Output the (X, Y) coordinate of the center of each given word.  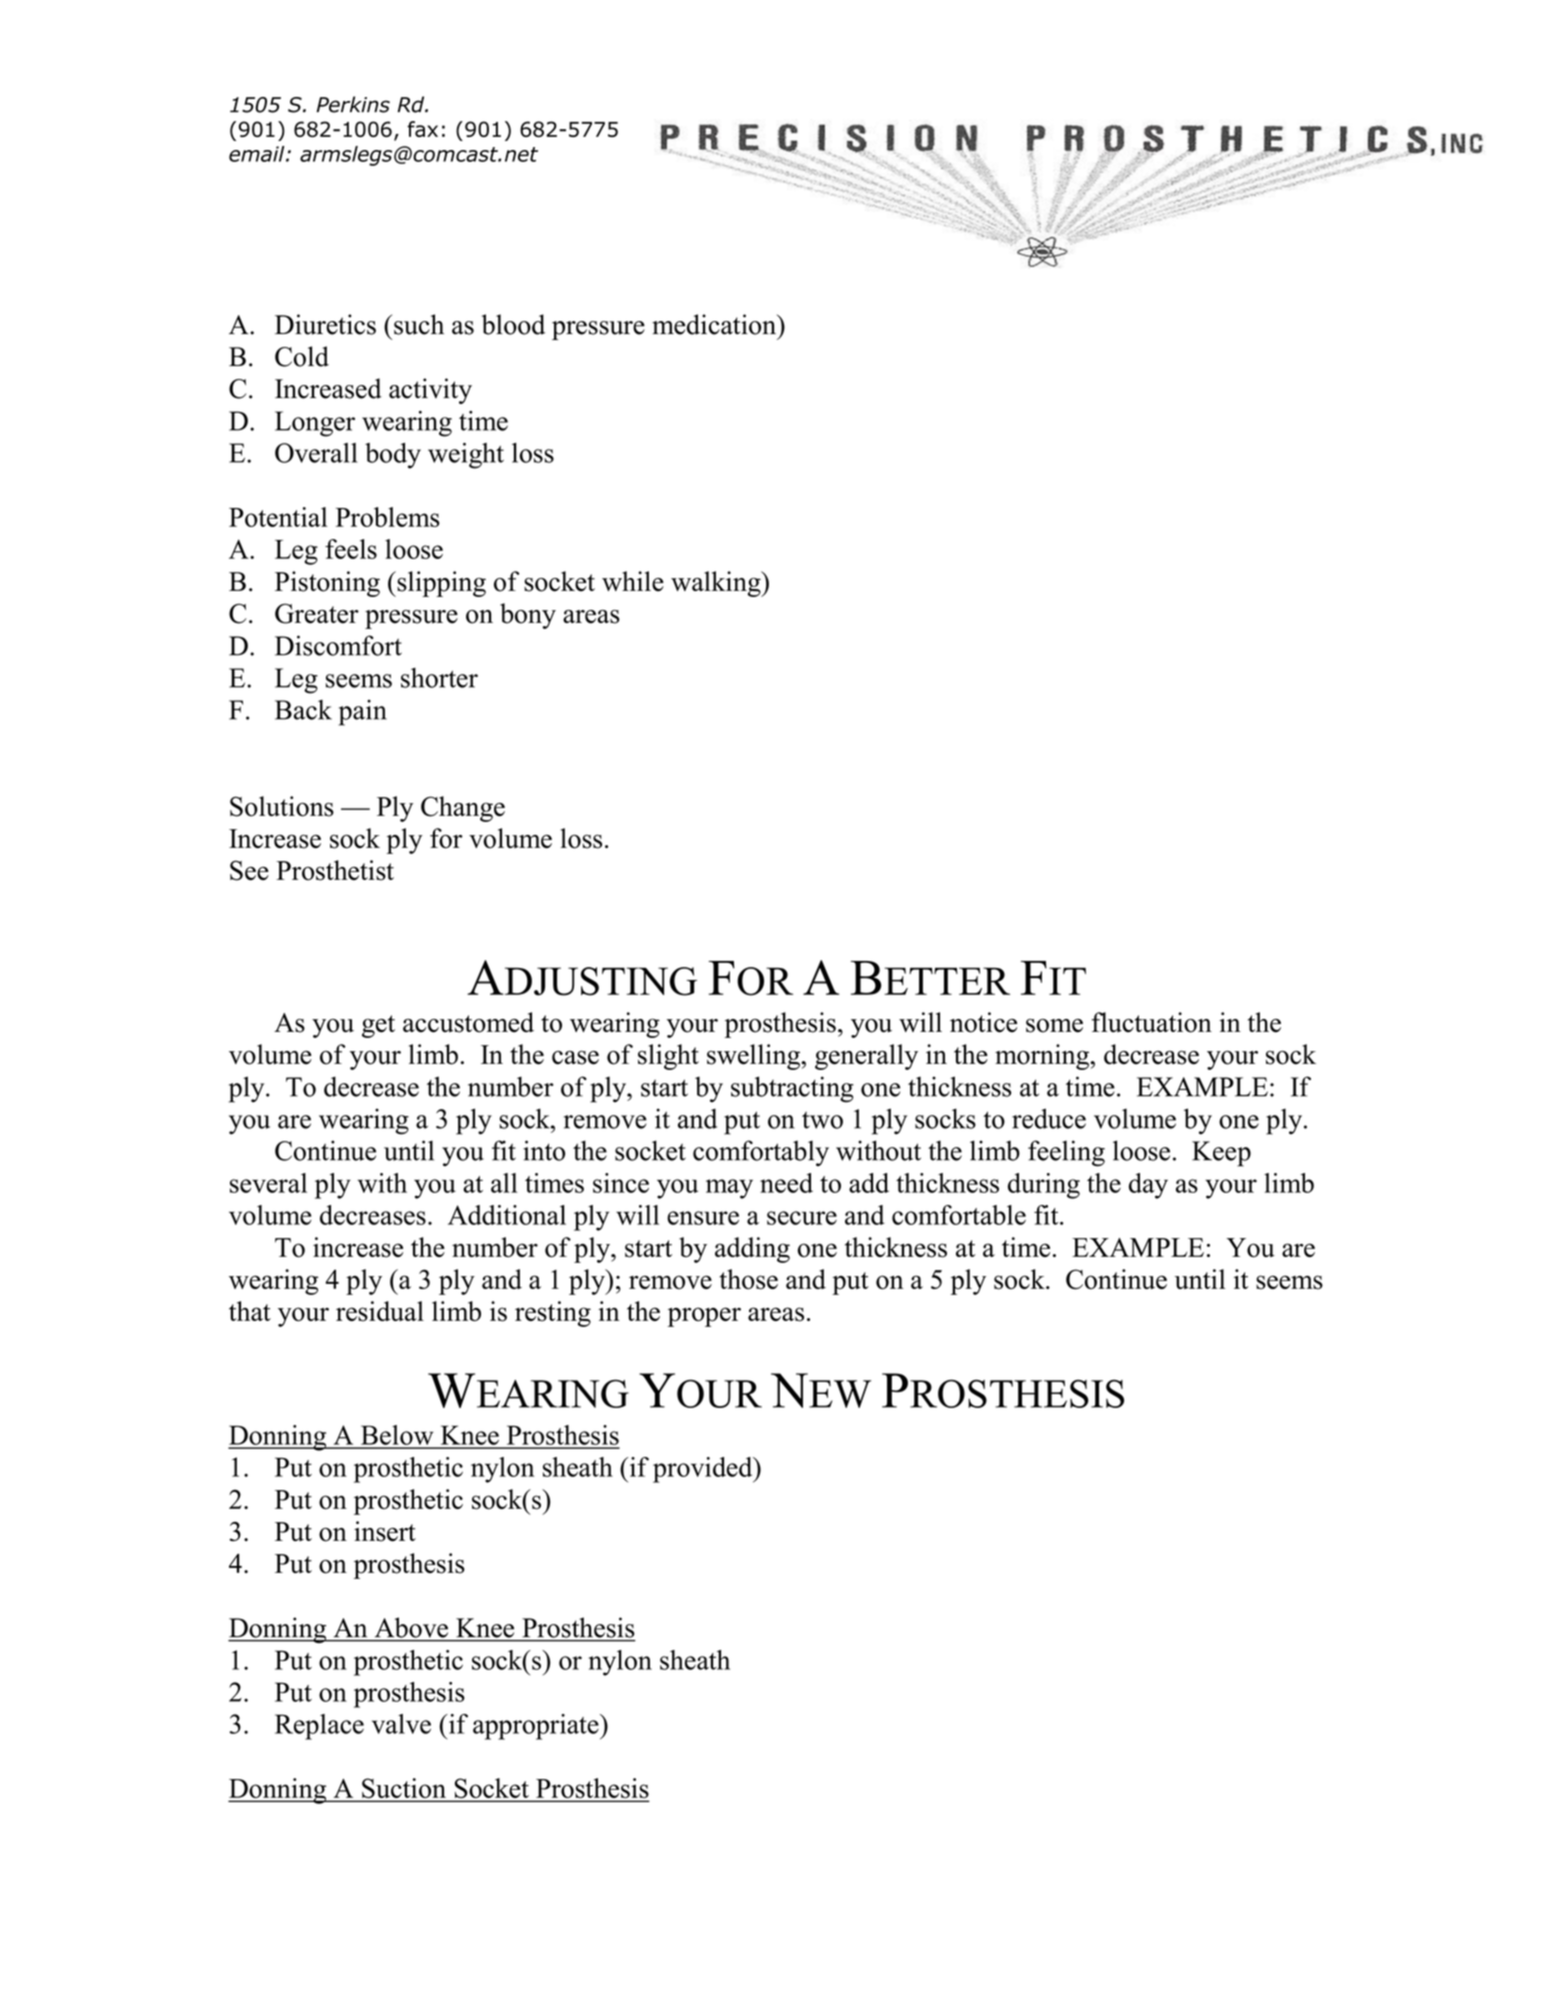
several (268, 1183)
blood (513, 324)
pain (363, 713)
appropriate (537, 1727)
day (1148, 1186)
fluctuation (1152, 1022)
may (729, 1189)
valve (401, 1724)
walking (717, 584)
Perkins (353, 104)
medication (715, 324)
